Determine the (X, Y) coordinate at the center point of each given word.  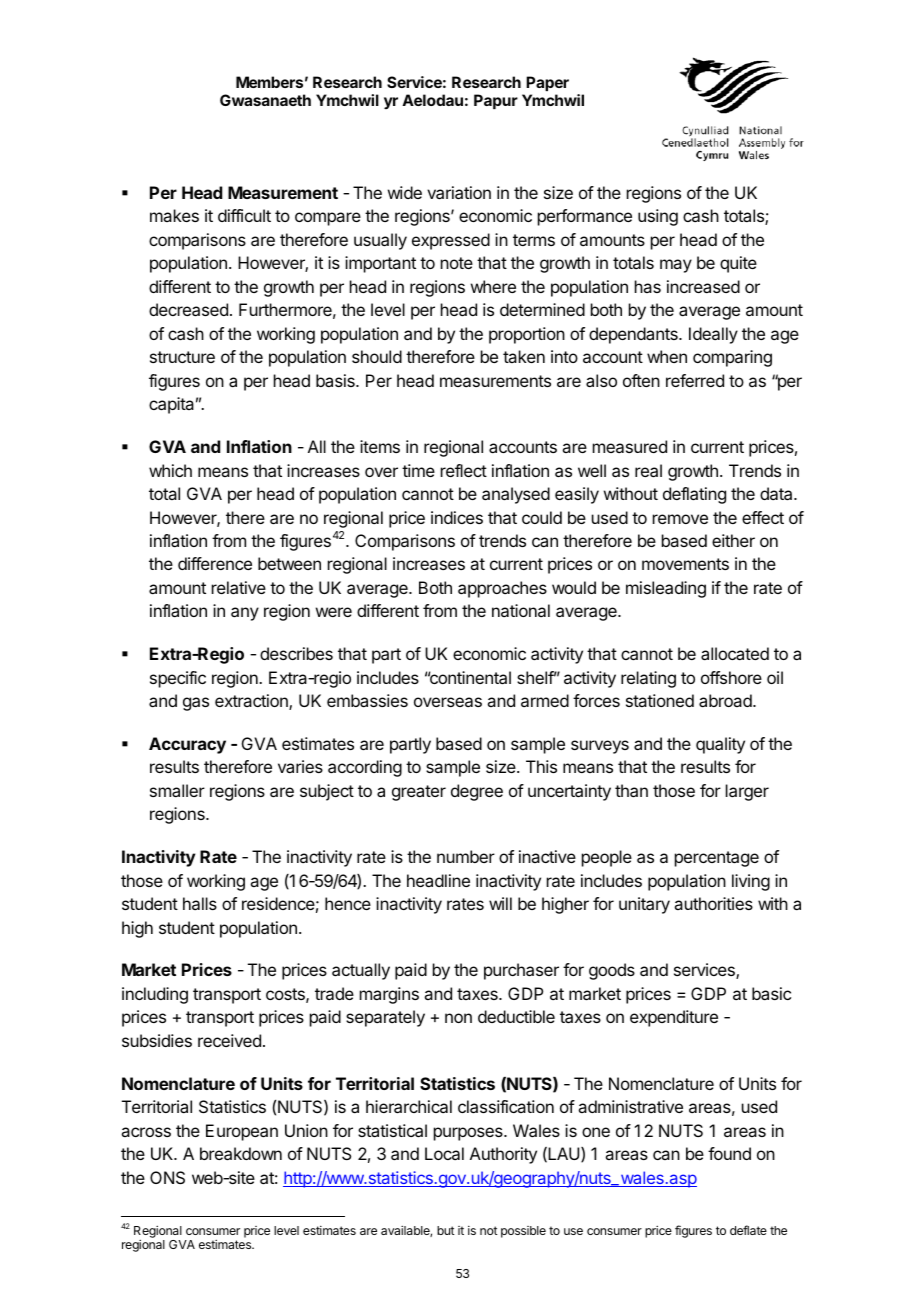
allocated (735, 653)
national (521, 610)
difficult (244, 215)
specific (178, 679)
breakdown (241, 1153)
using (658, 217)
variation (459, 192)
